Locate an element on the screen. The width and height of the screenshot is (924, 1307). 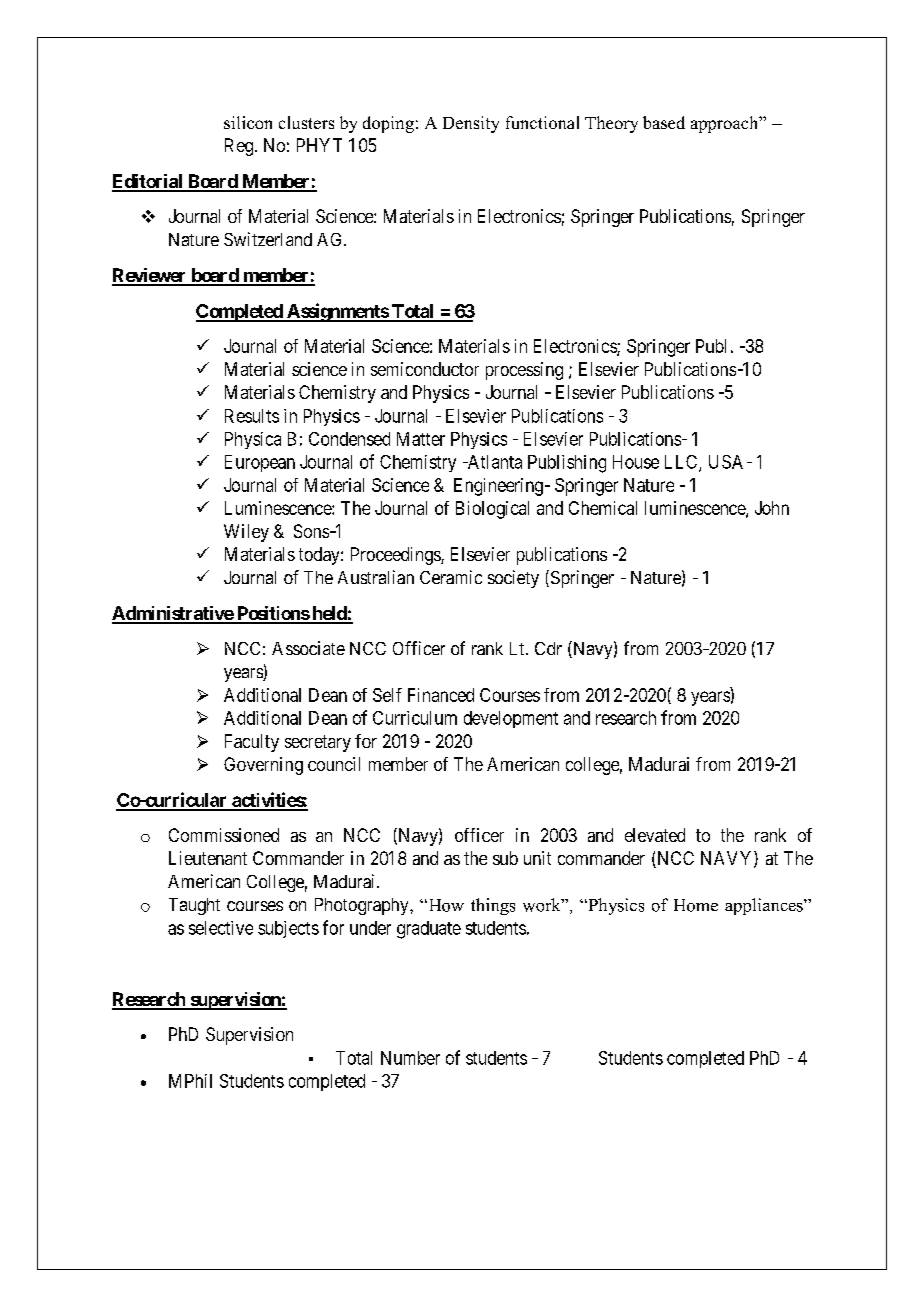
selective is located at coordinates (221, 928).
